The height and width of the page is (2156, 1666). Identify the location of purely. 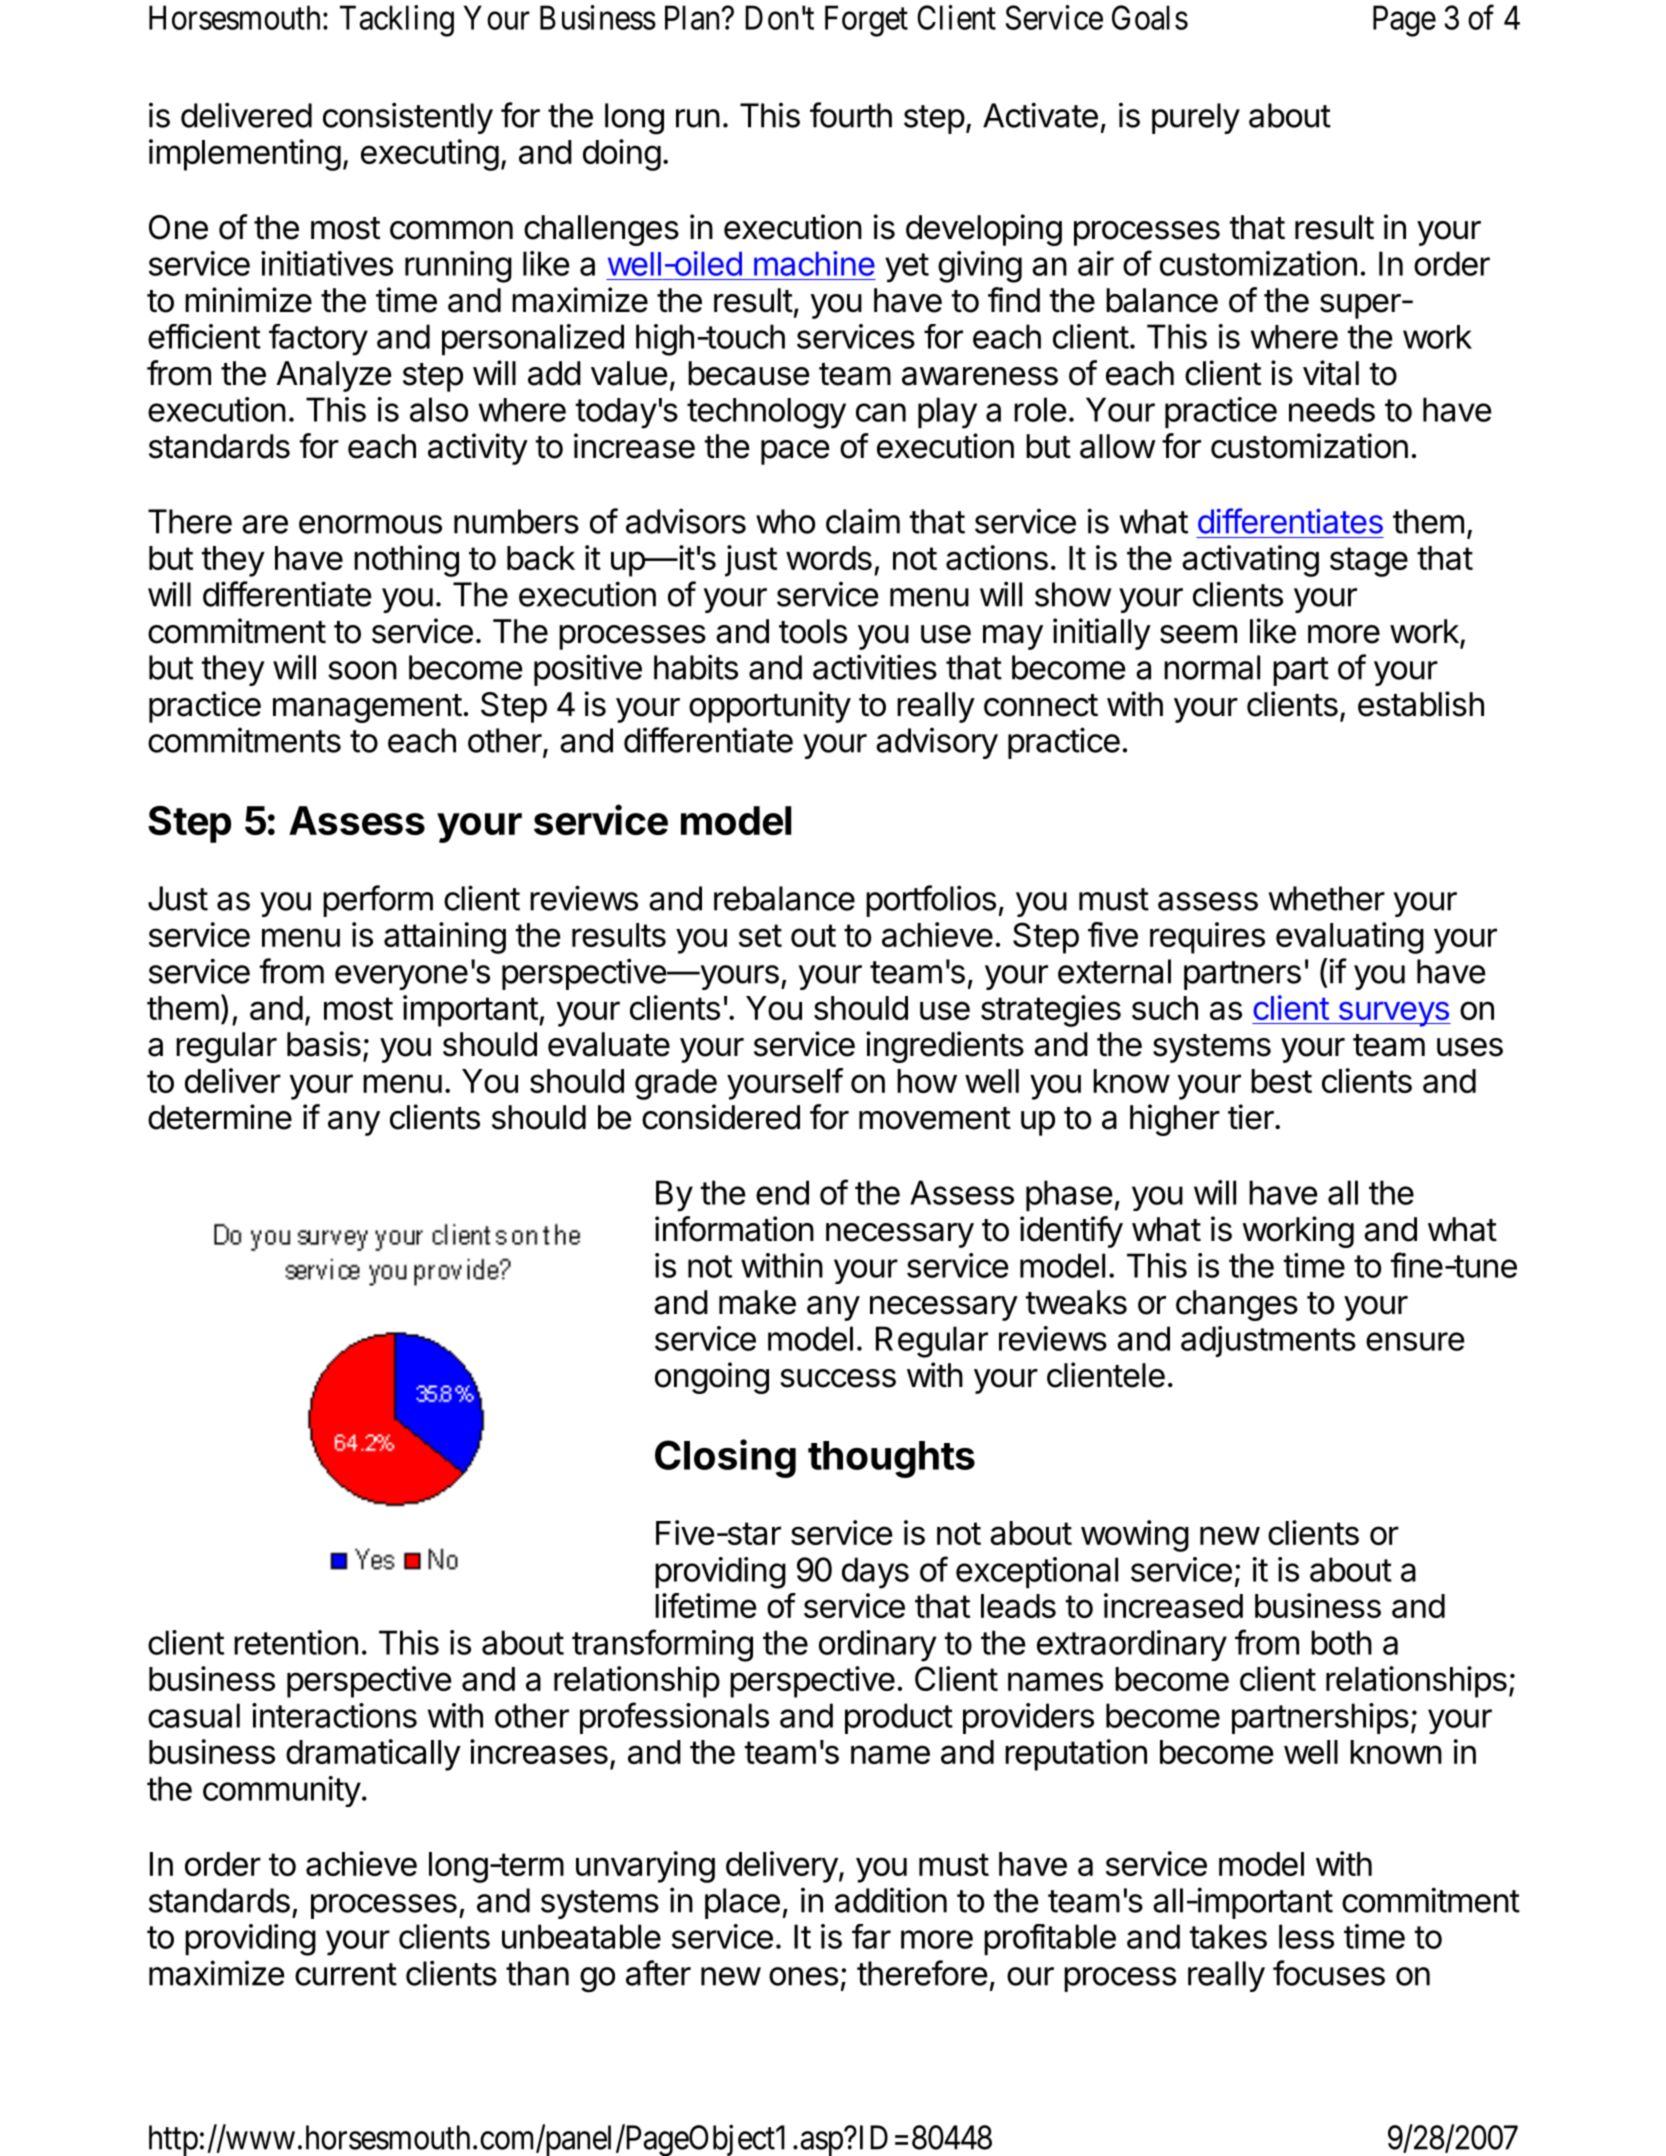
(1196, 118).
